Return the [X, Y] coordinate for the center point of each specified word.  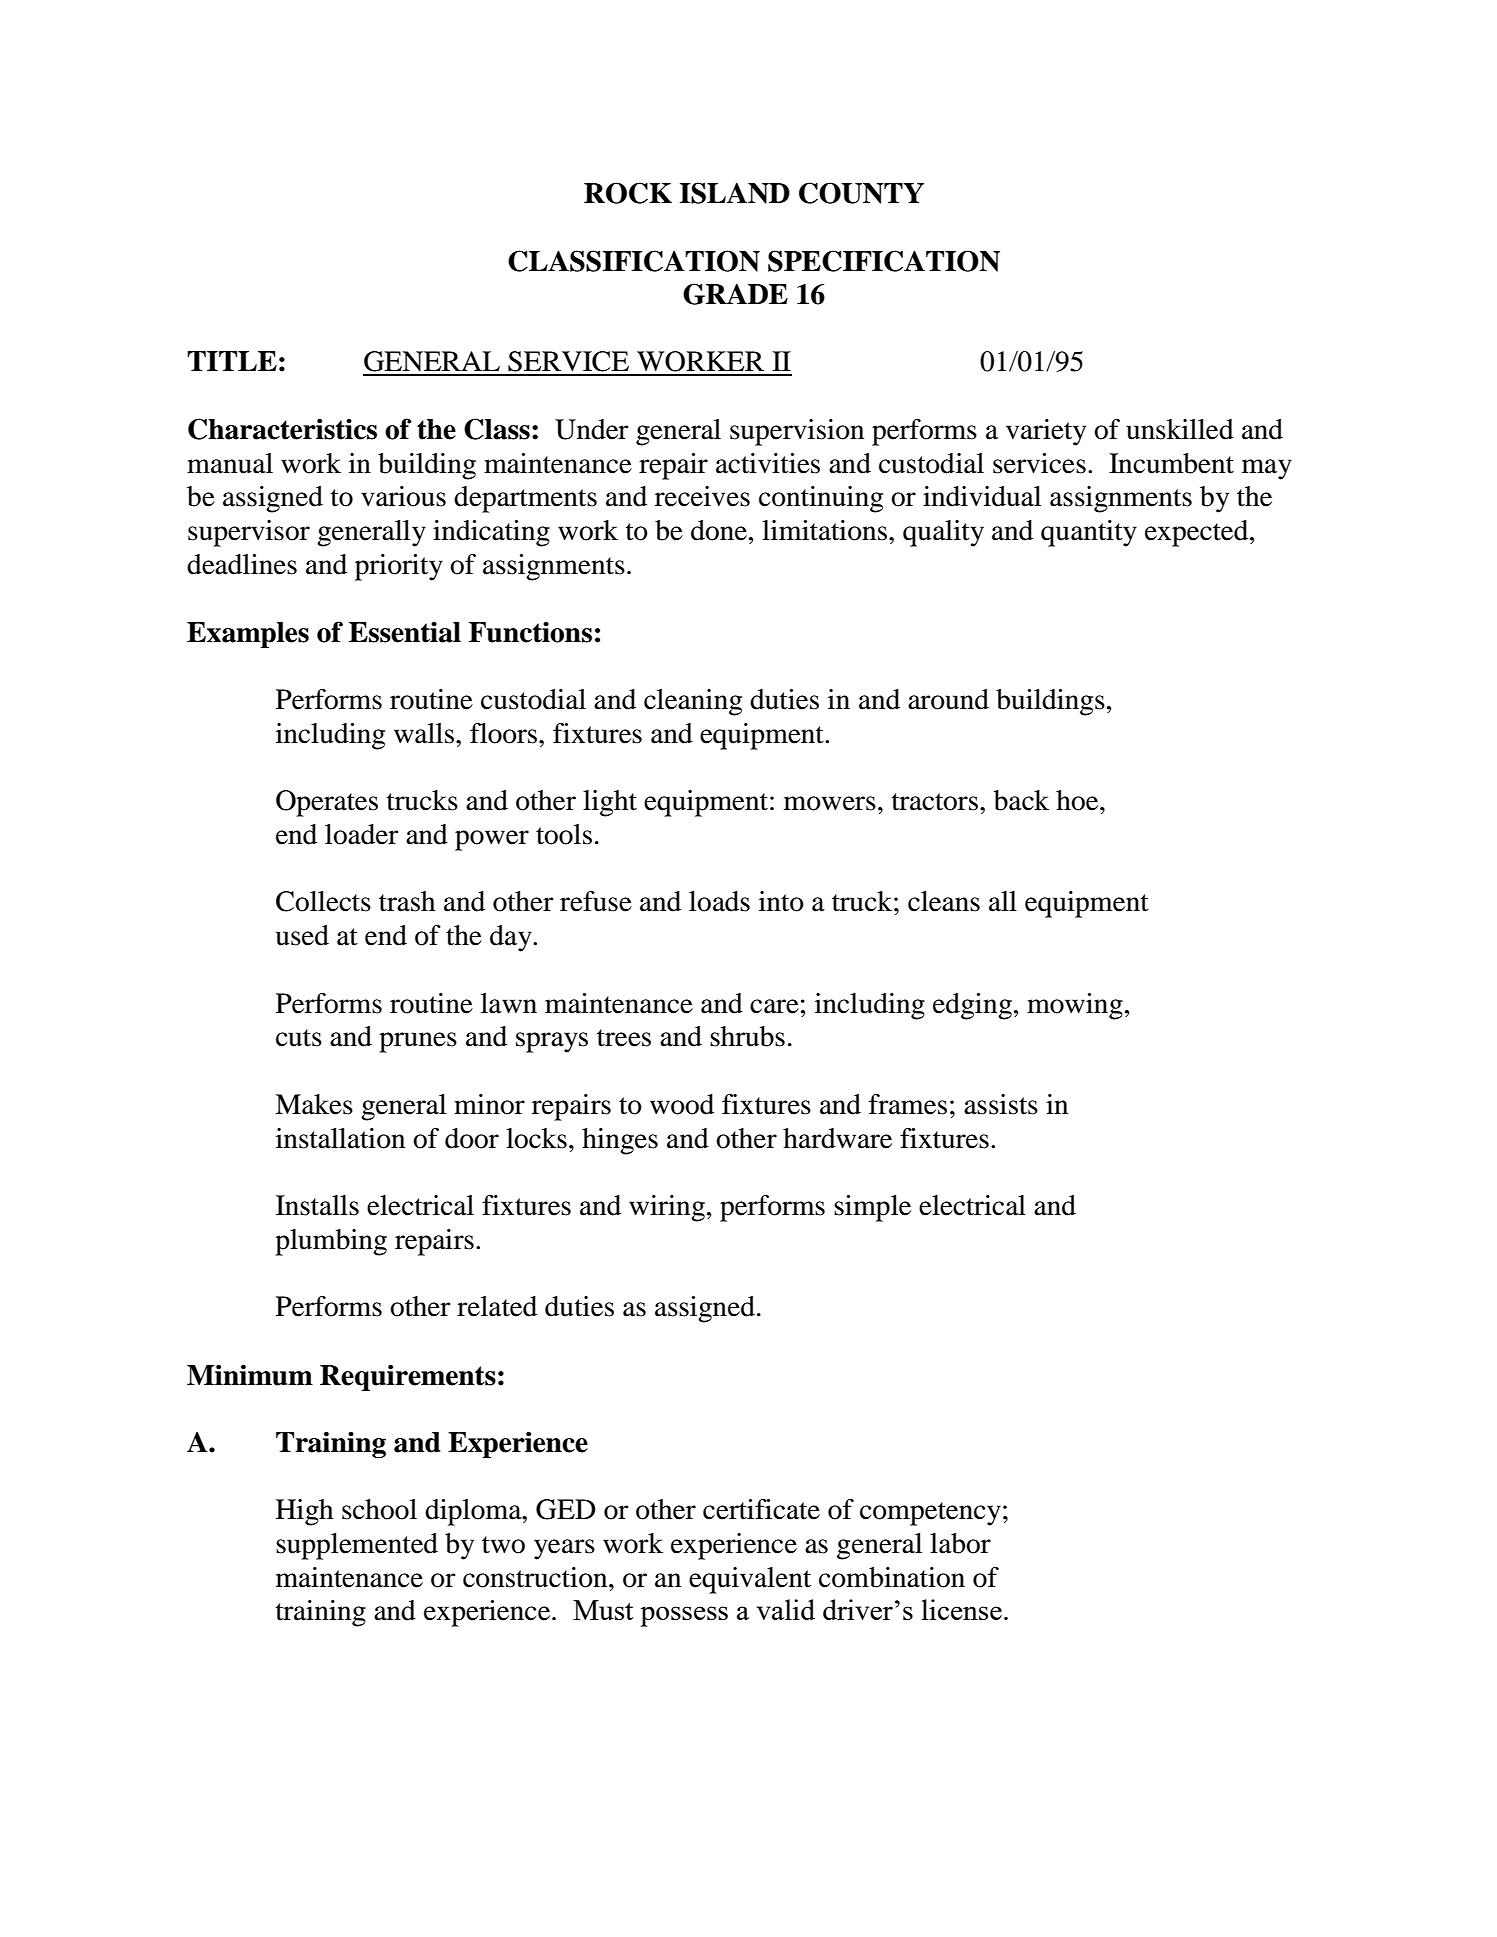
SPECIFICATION [884, 261]
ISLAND [734, 193]
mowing [1075, 1006]
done [720, 530]
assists [1001, 1104]
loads [719, 901]
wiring [667, 1208]
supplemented [357, 1546]
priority [399, 567]
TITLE [232, 361]
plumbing [331, 1242]
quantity [1089, 533]
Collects [323, 901]
